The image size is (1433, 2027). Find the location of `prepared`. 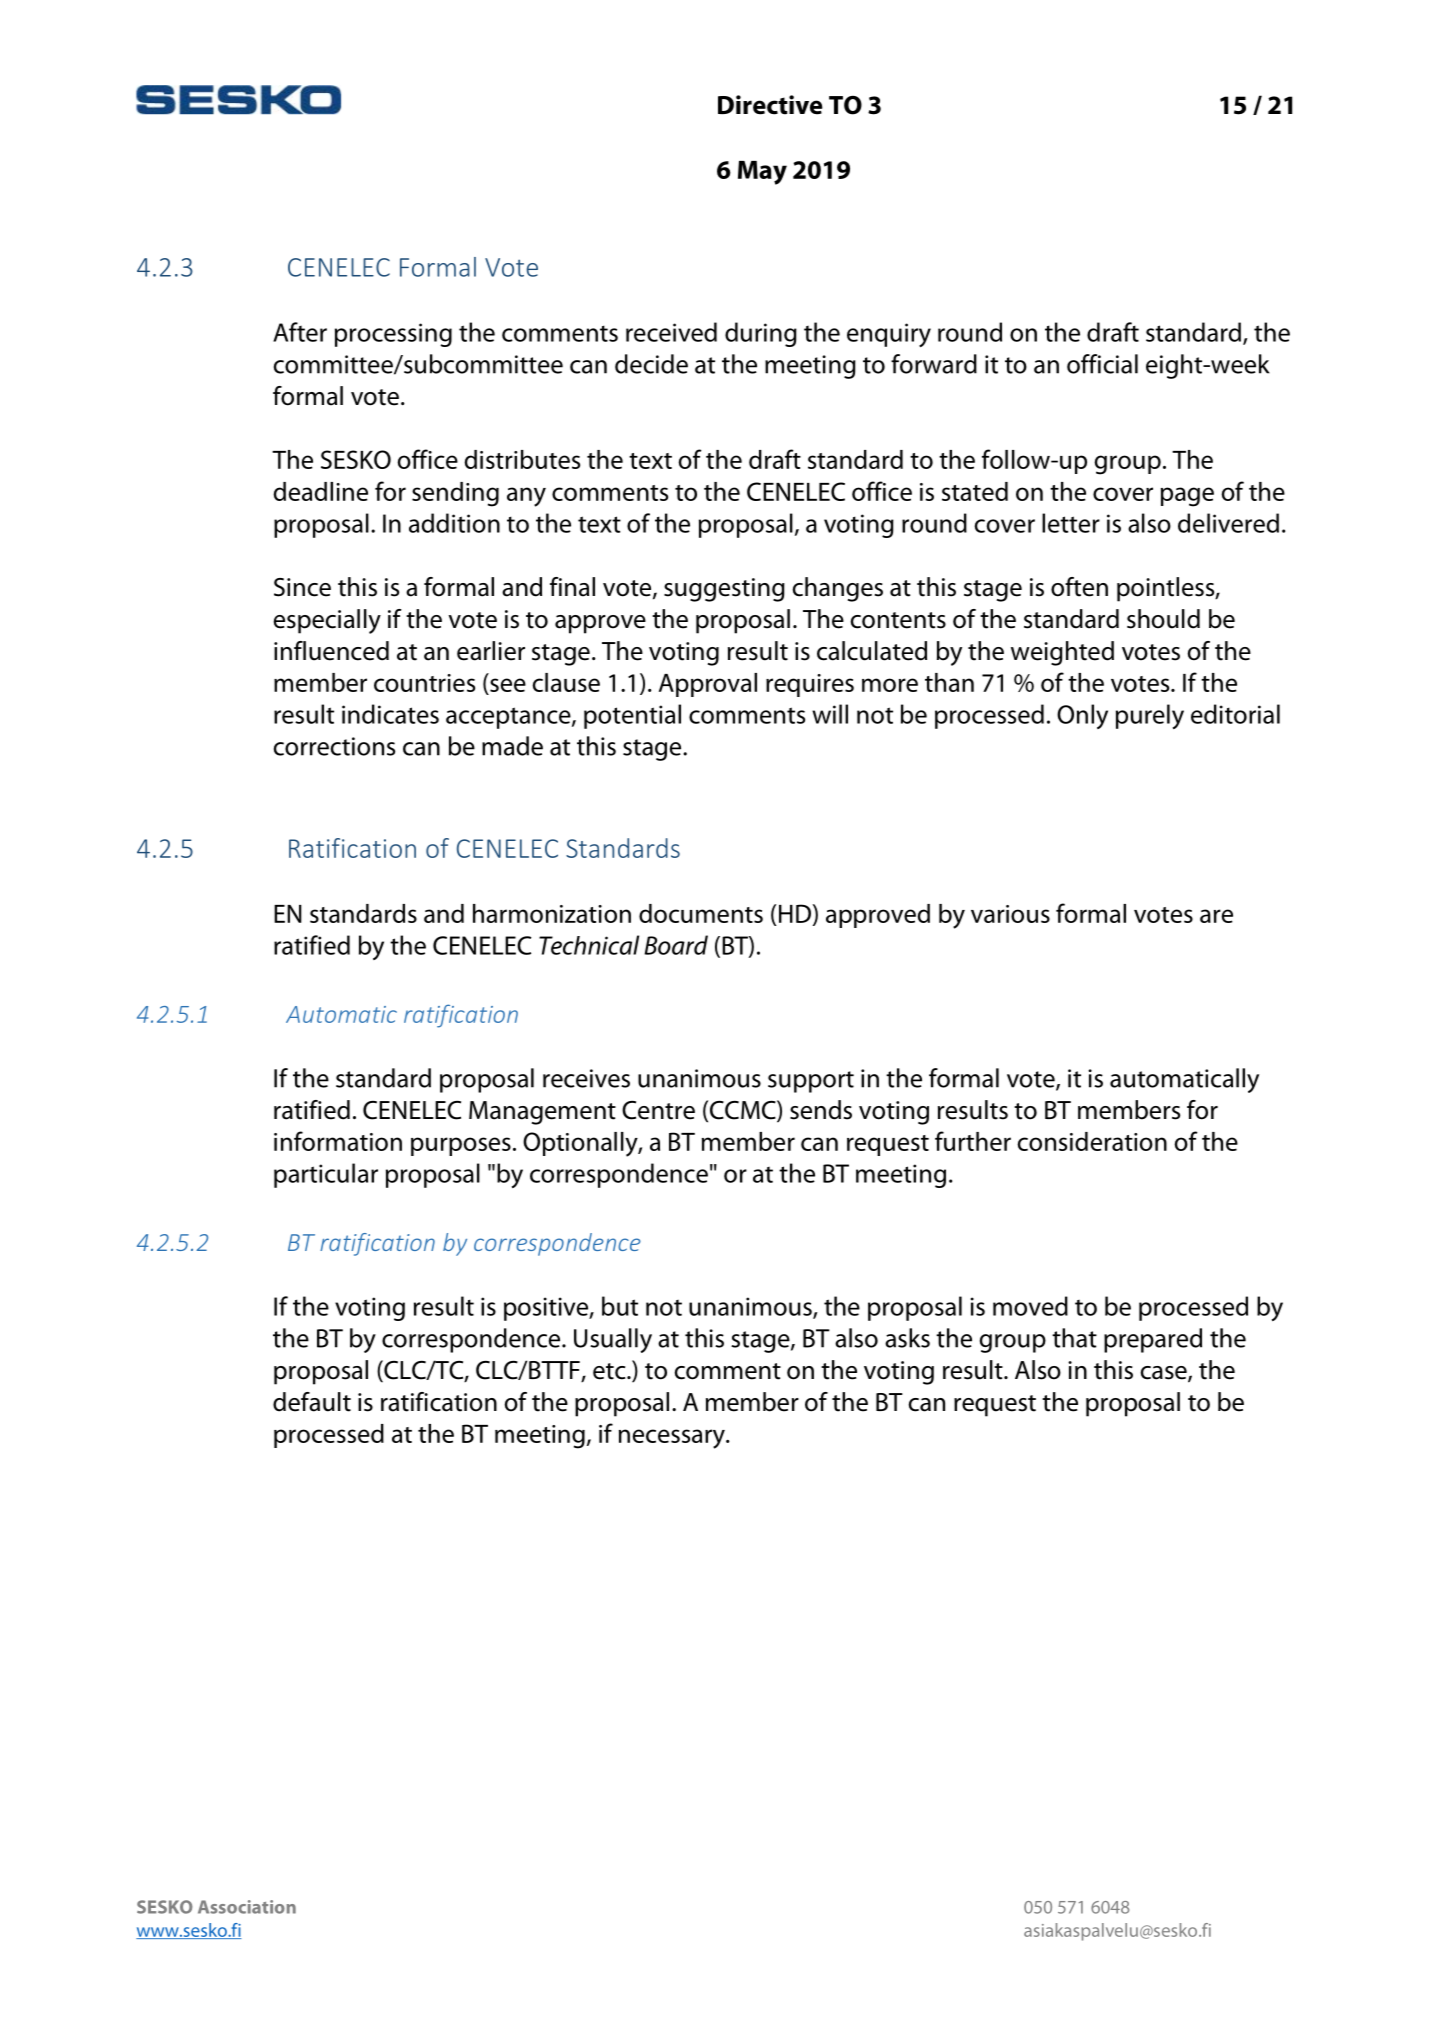

prepared is located at coordinates (1153, 1340).
